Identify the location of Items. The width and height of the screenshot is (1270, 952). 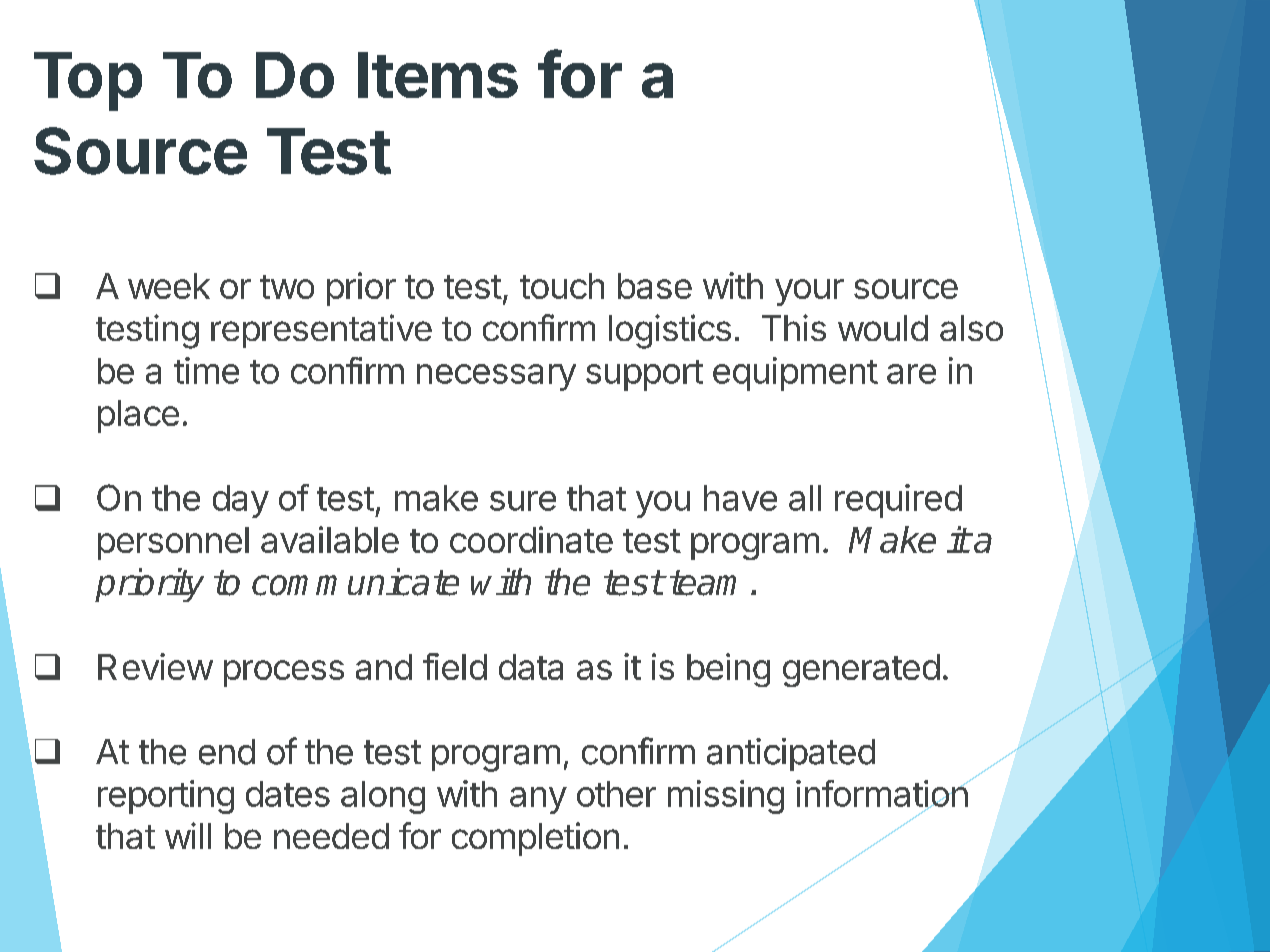
(438, 75).
